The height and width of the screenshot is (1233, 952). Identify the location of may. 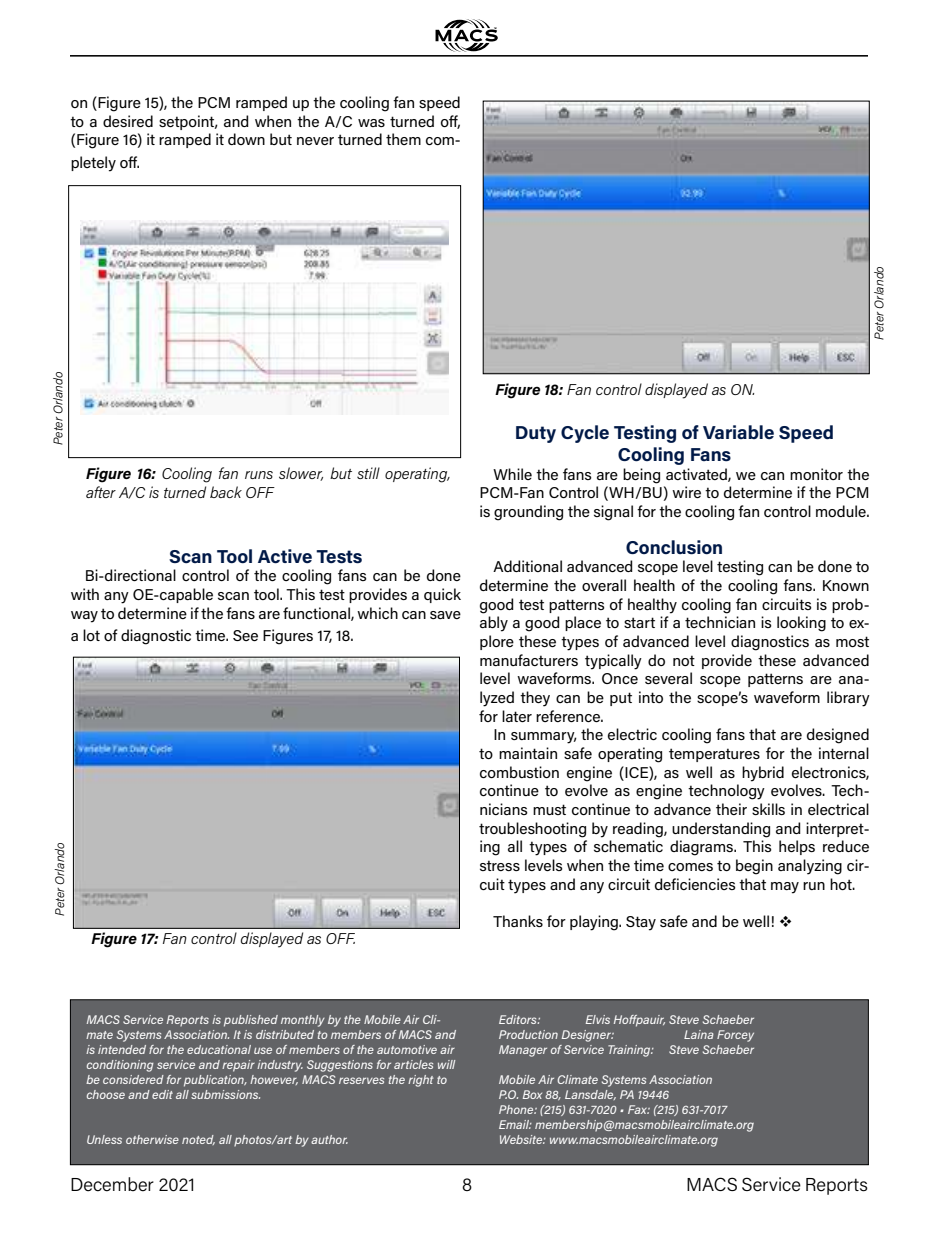
(785, 888).
